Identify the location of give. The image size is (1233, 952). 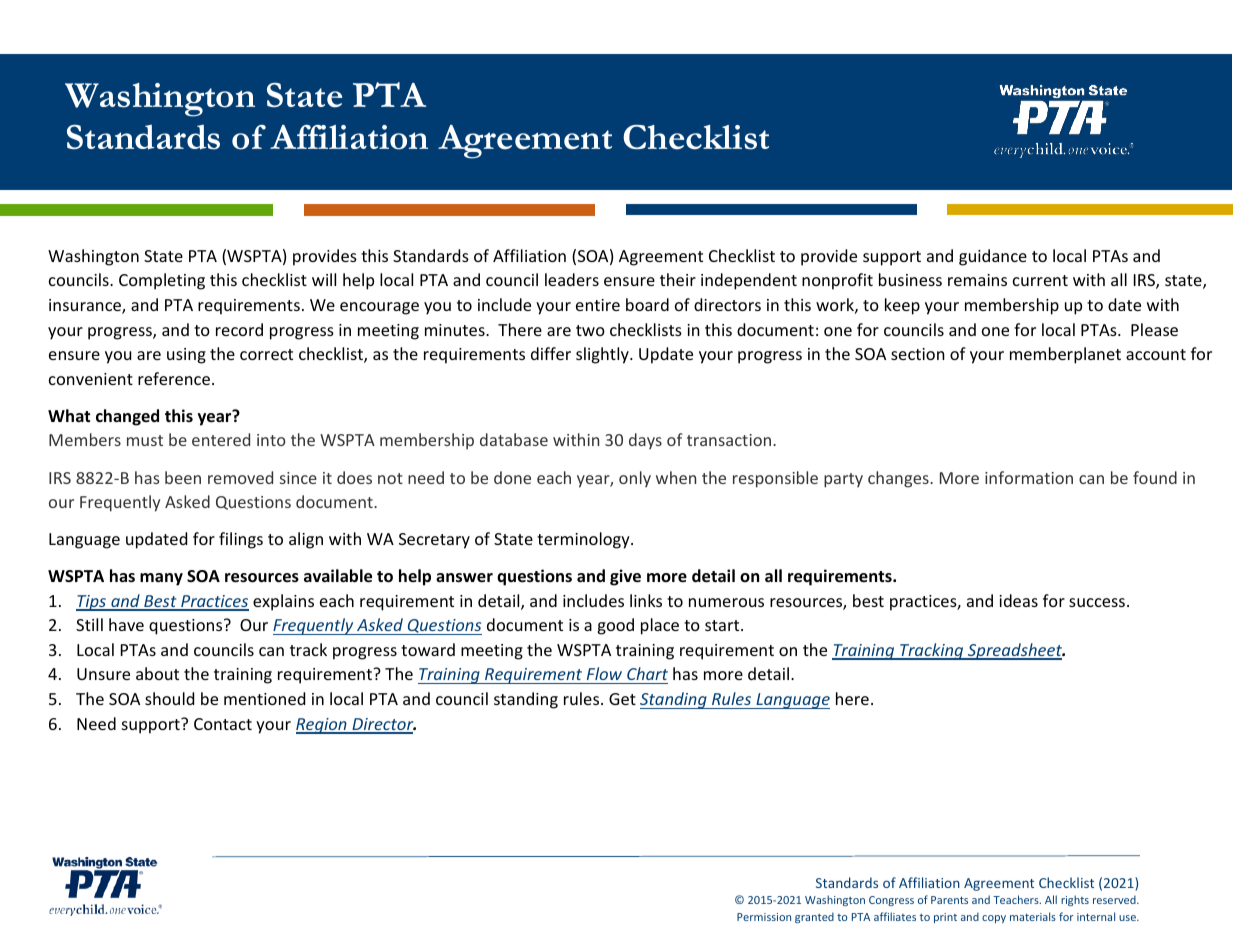
(625, 577).
